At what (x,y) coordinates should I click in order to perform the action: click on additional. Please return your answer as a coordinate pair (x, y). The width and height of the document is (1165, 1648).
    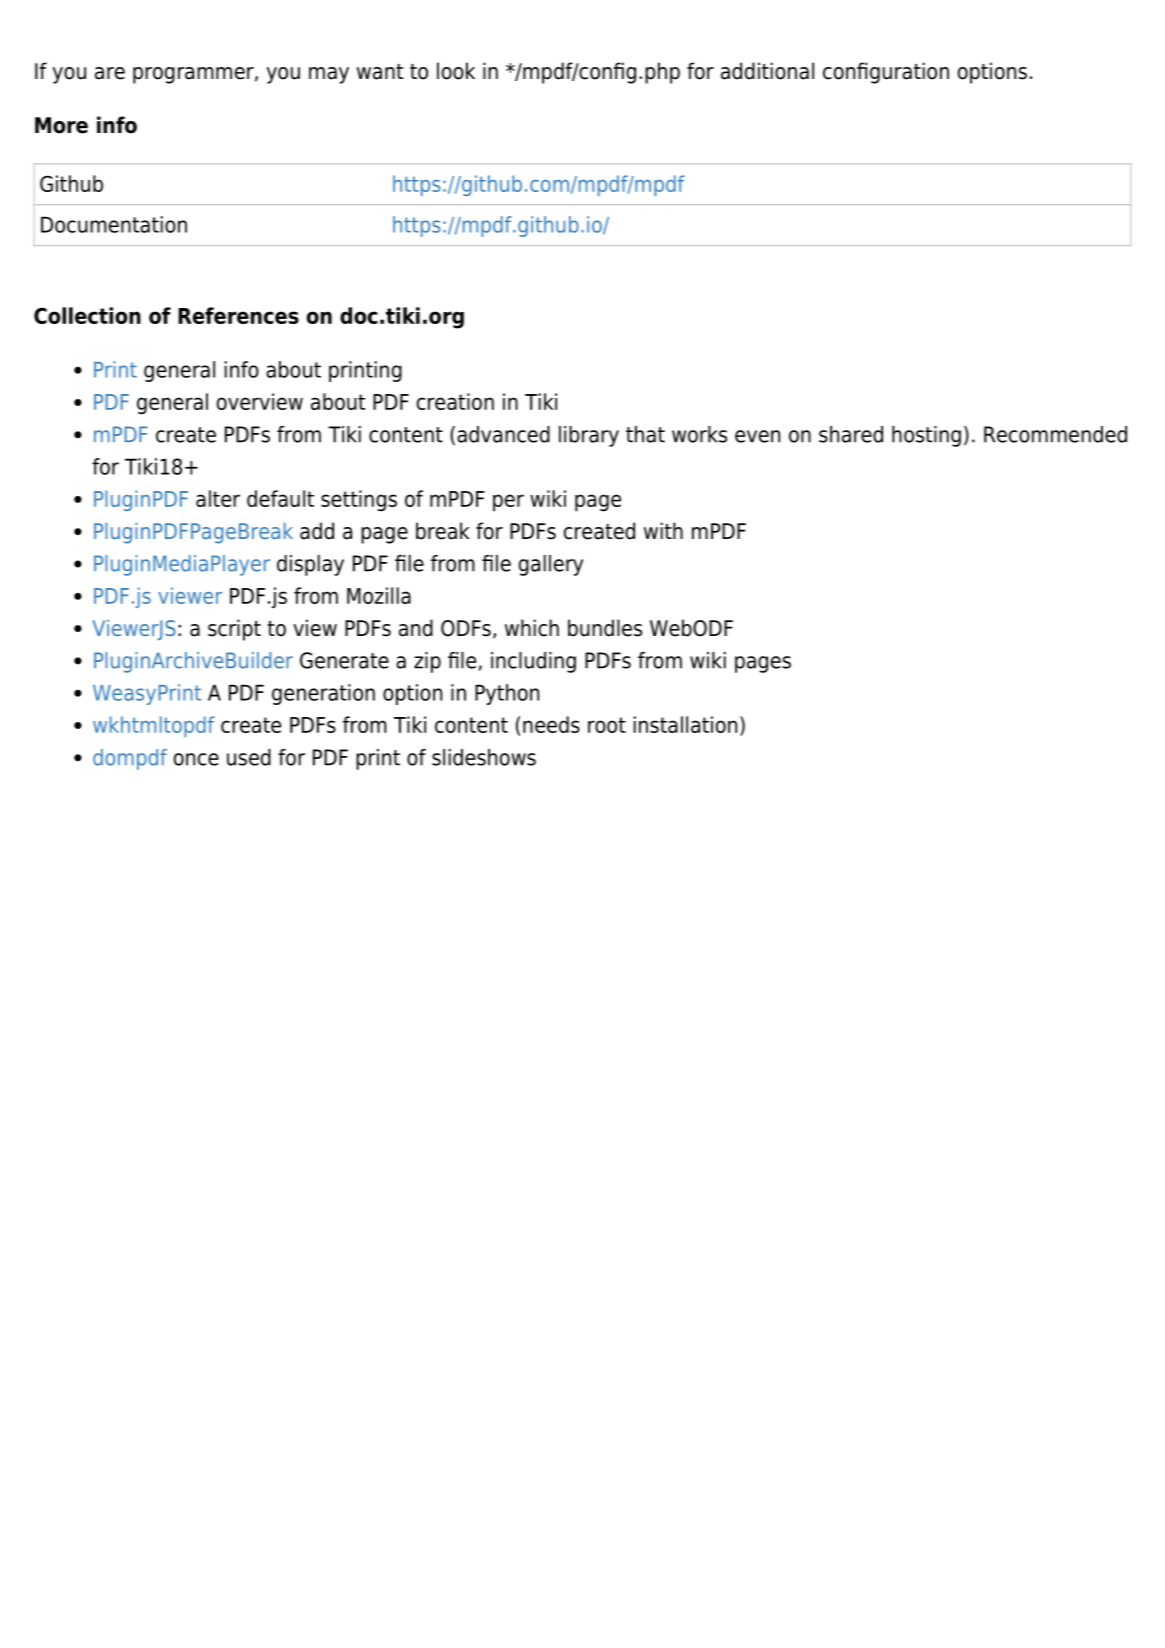
    Looking at the image, I should click on (767, 71).
